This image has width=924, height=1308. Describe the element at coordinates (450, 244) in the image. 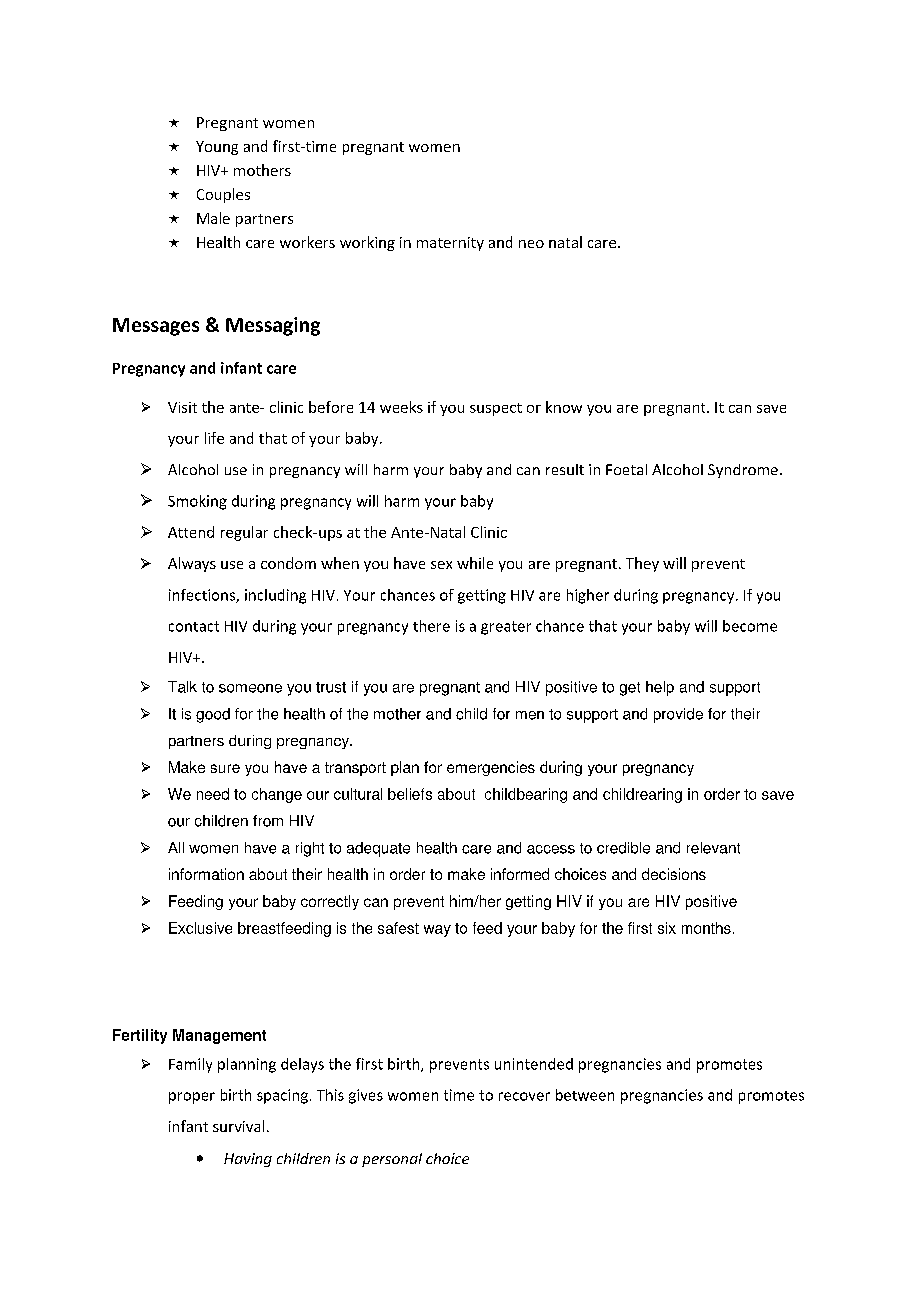

I see `maternity` at that location.
